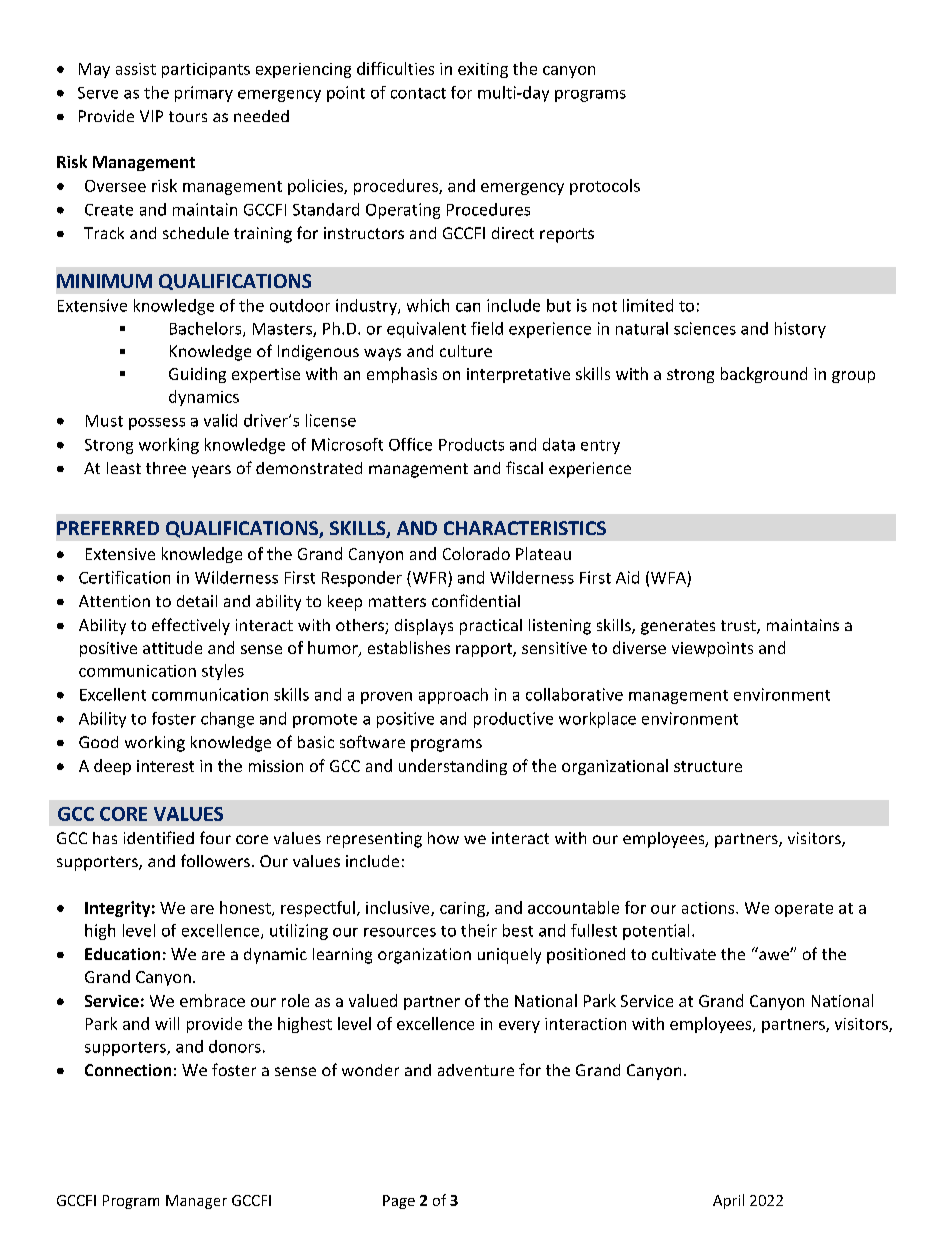 The width and height of the screenshot is (952, 1233). Describe the element at coordinates (207, 329) in the screenshot. I see `Bachelors` at that location.
